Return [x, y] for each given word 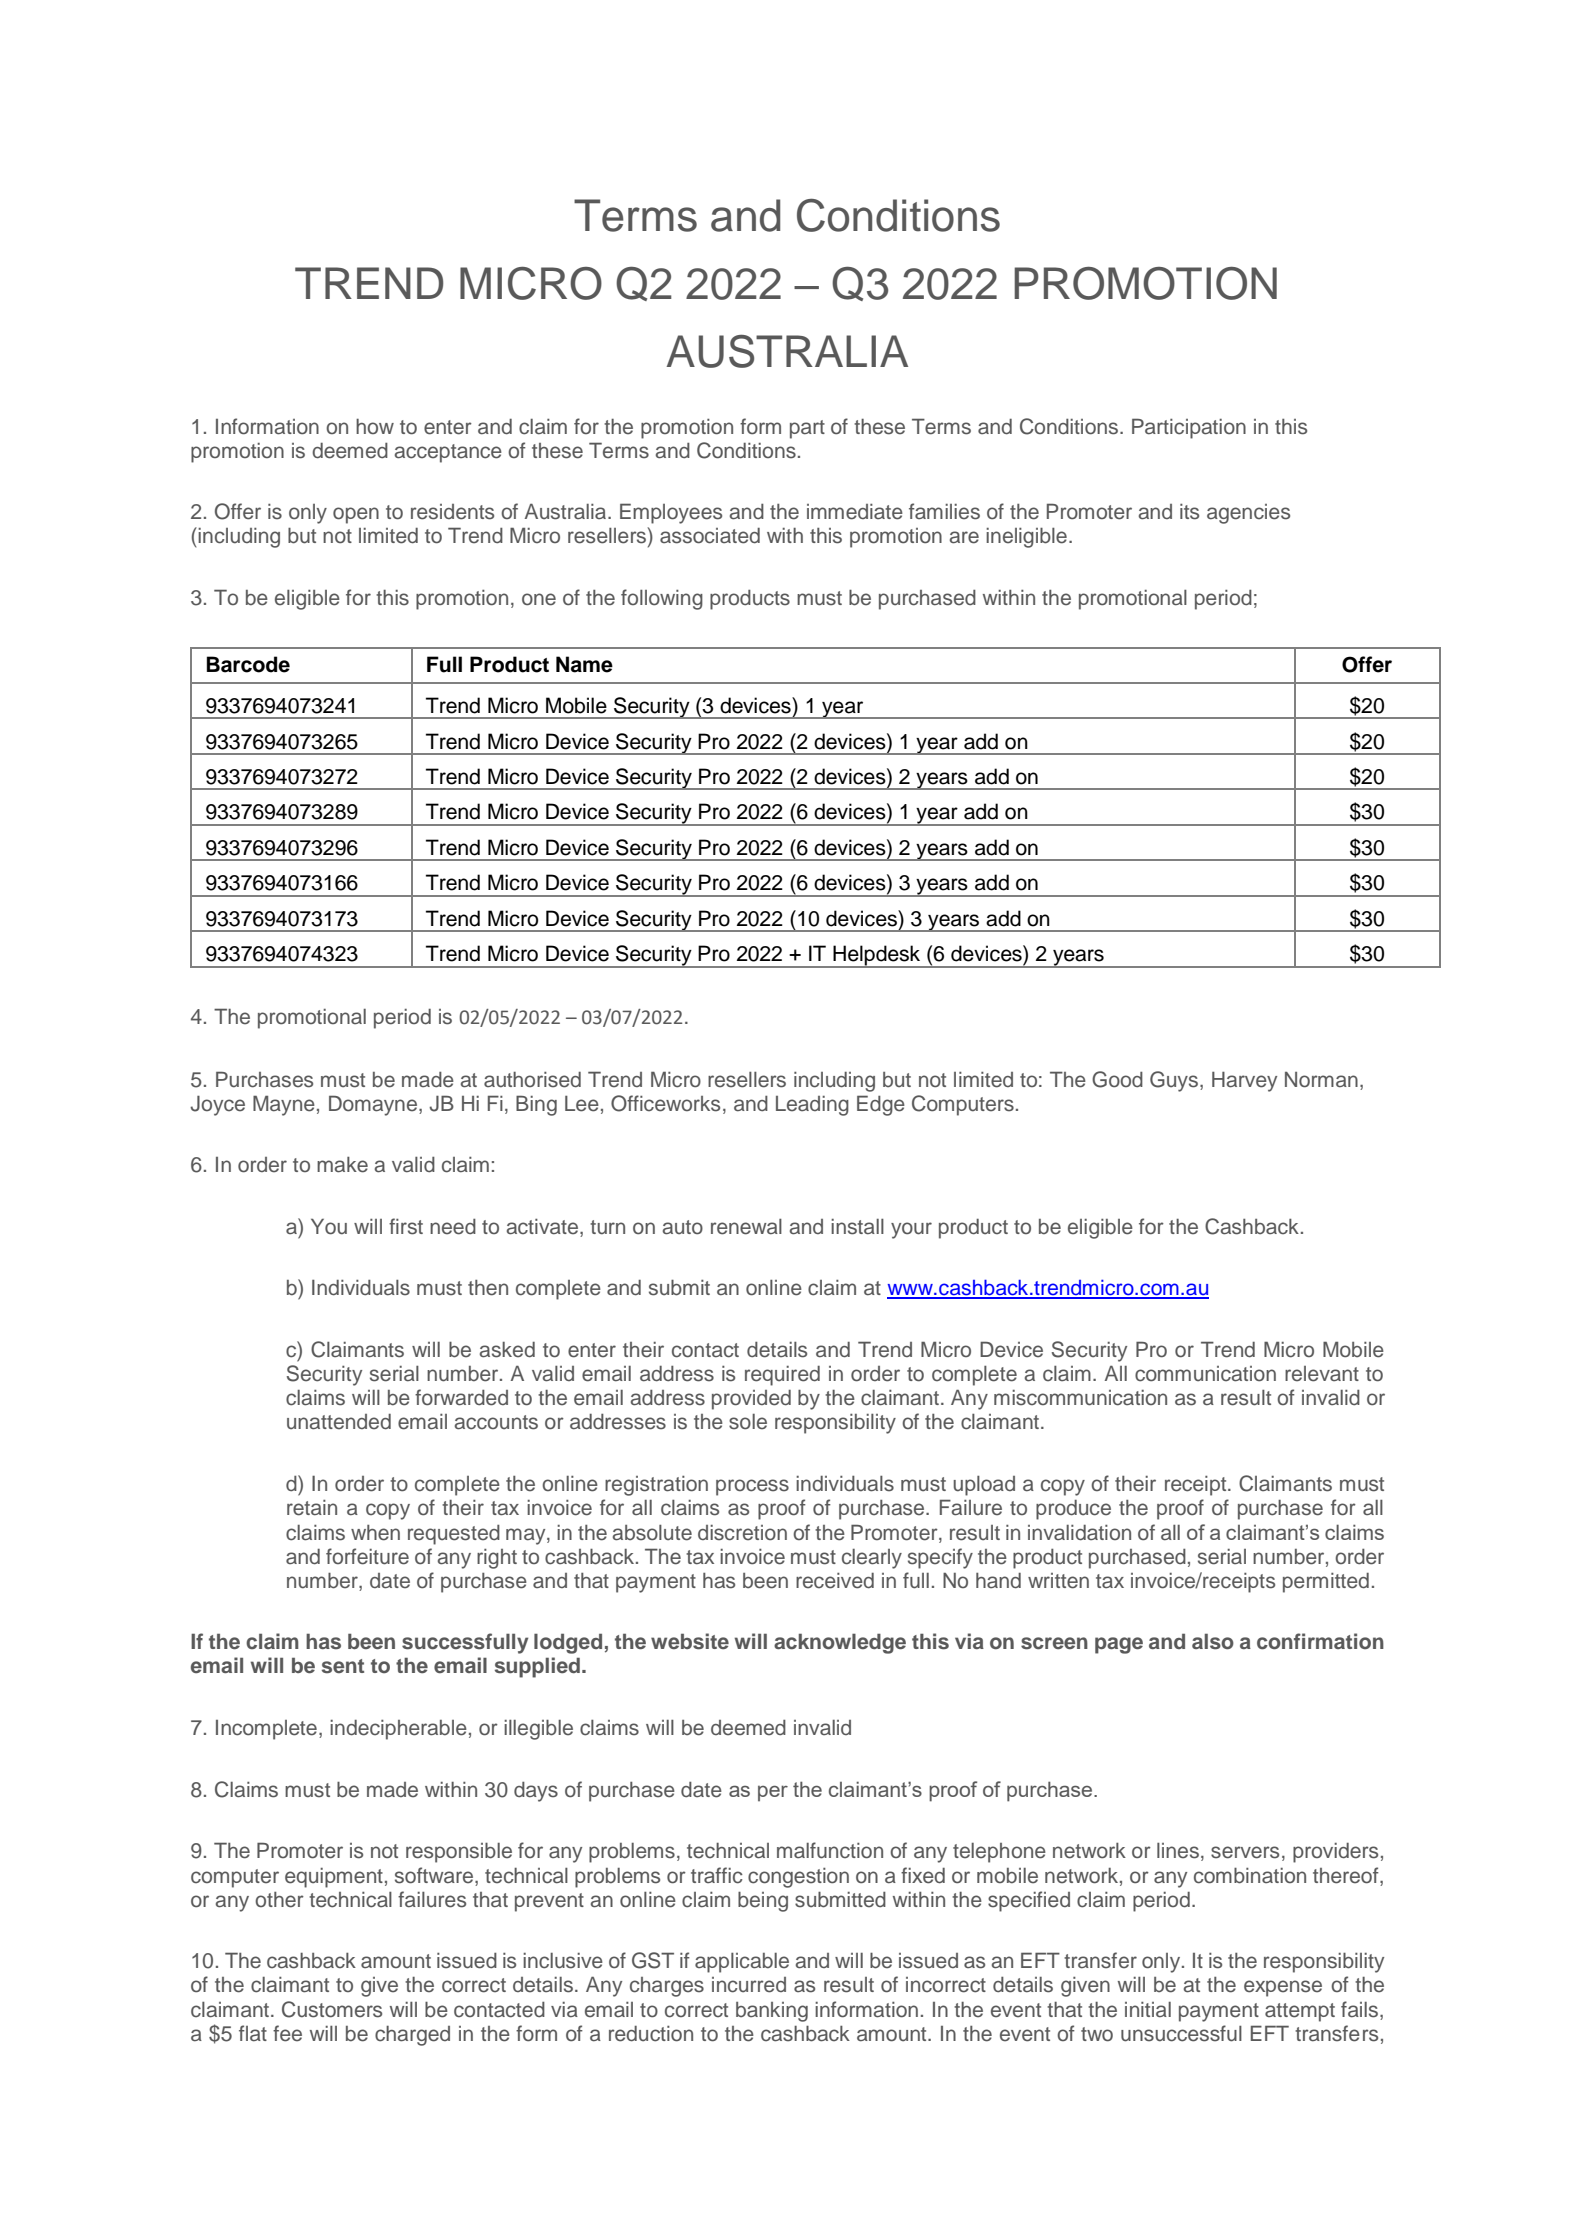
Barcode [248, 664]
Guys [1174, 1081]
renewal [746, 1227]
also [1213, 1641]
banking [772, 2012]
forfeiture [367, 1556]
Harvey [1244, 1081]
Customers [332, 2009]
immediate [855, 512]
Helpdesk [877, 956]
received [835, 1581]
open [356, 515]
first [406, 1226]
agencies [1248, 514]
